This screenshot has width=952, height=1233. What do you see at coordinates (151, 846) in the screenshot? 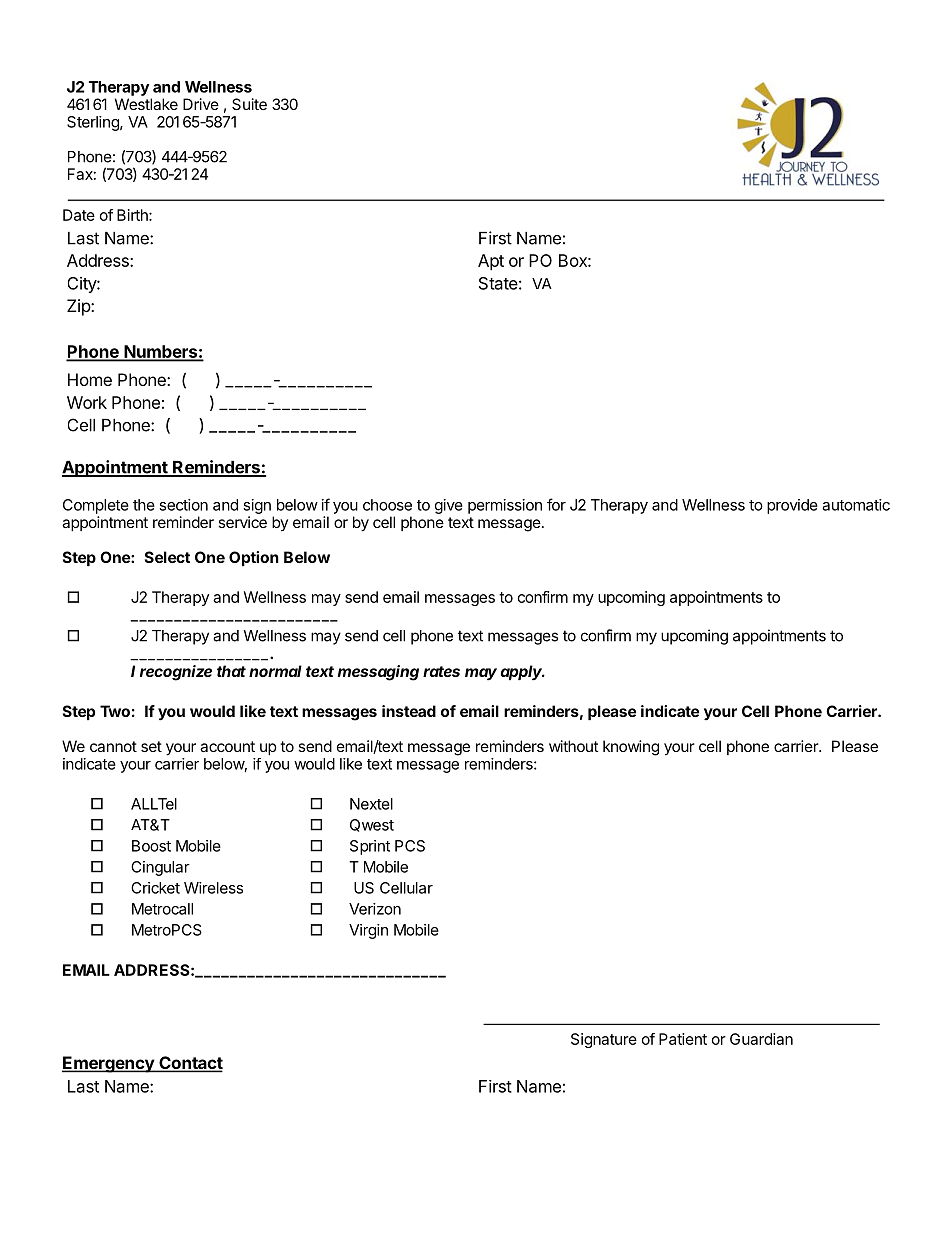
I see `Boost` at bounding box center [151, 846].
